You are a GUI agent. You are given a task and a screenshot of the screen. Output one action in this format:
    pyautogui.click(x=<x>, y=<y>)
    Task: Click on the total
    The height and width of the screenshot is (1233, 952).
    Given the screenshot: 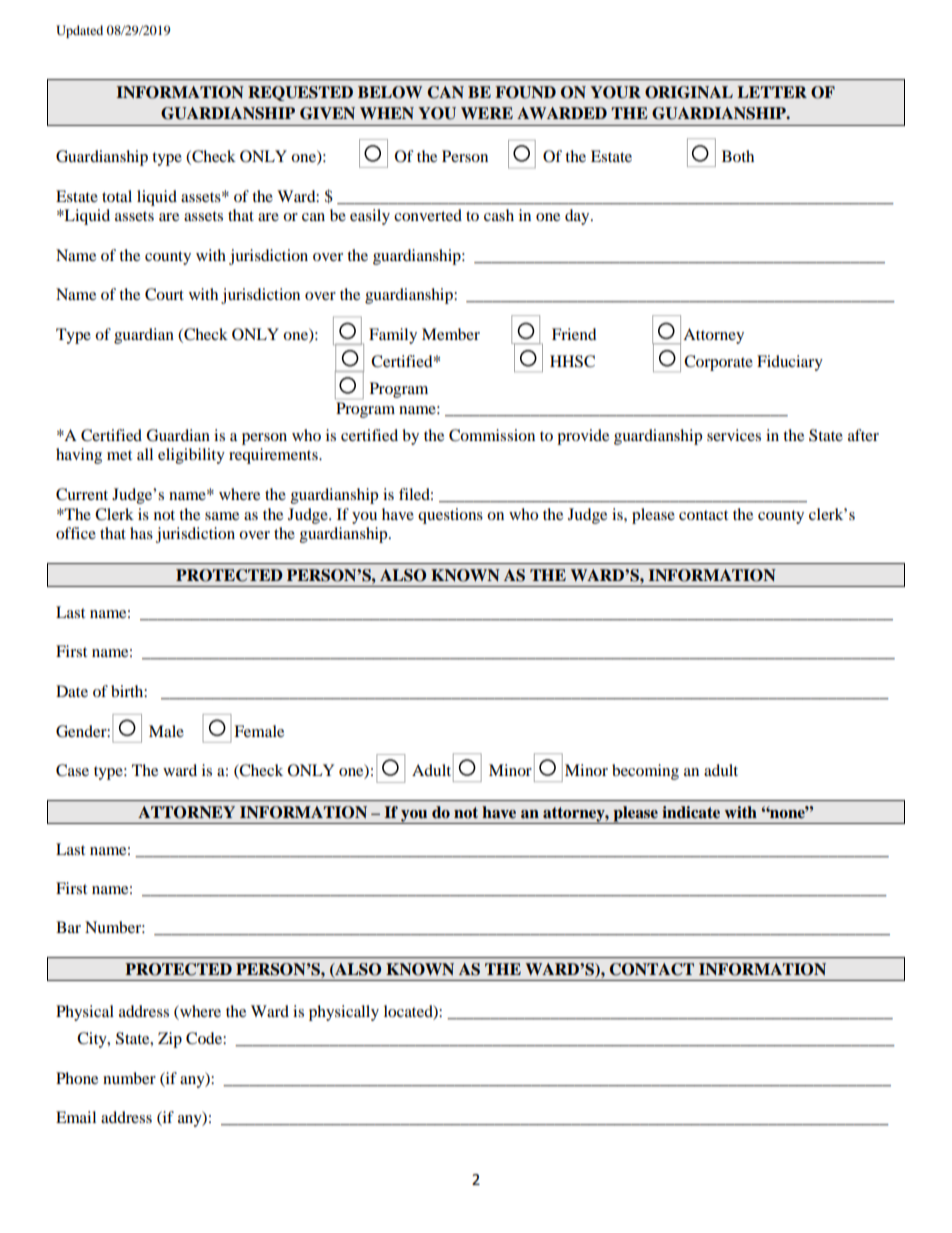 What is the action you would take?
    pyautogui.click(x=117, y=196)
